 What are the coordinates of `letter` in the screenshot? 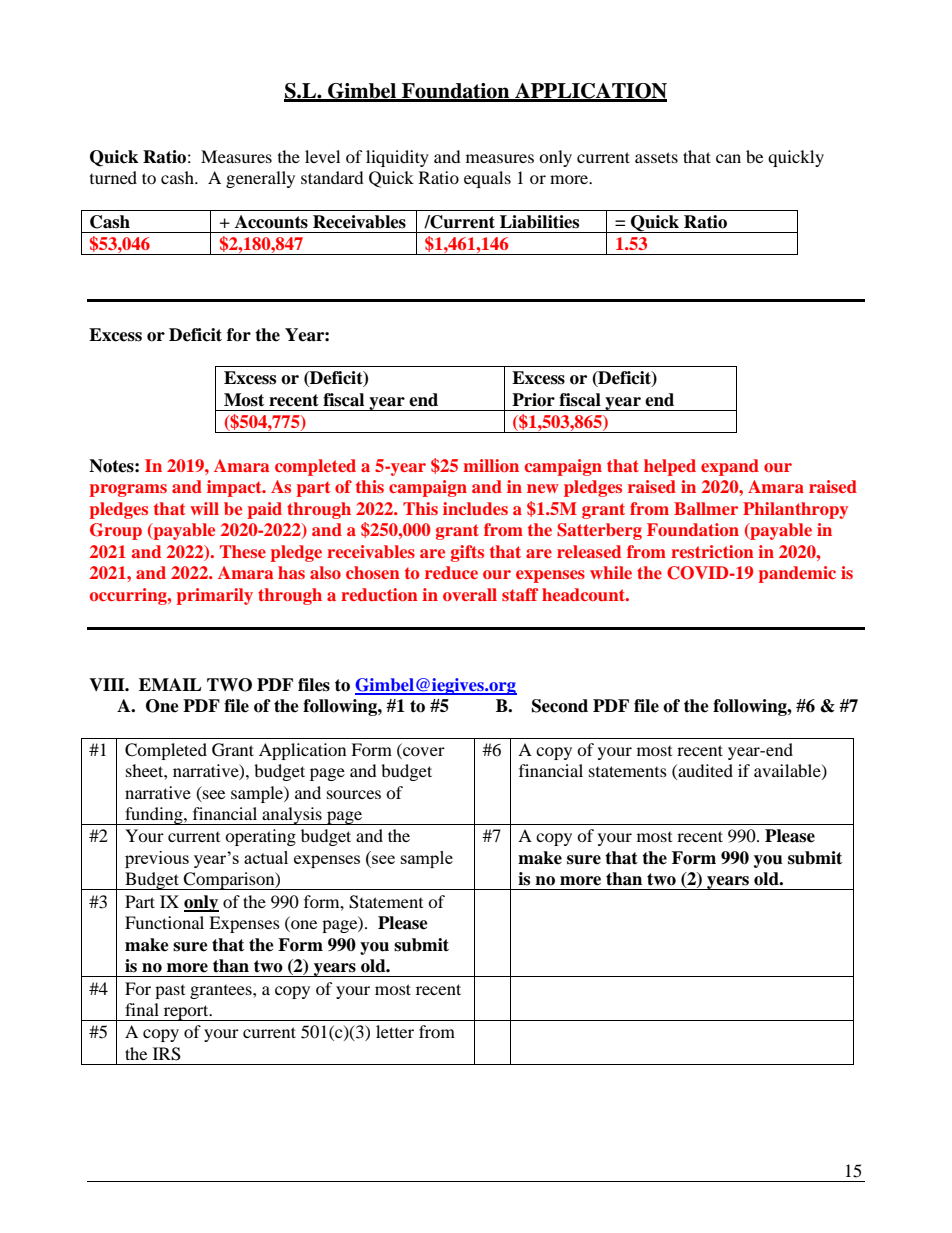 It's located at (395, 1031).
